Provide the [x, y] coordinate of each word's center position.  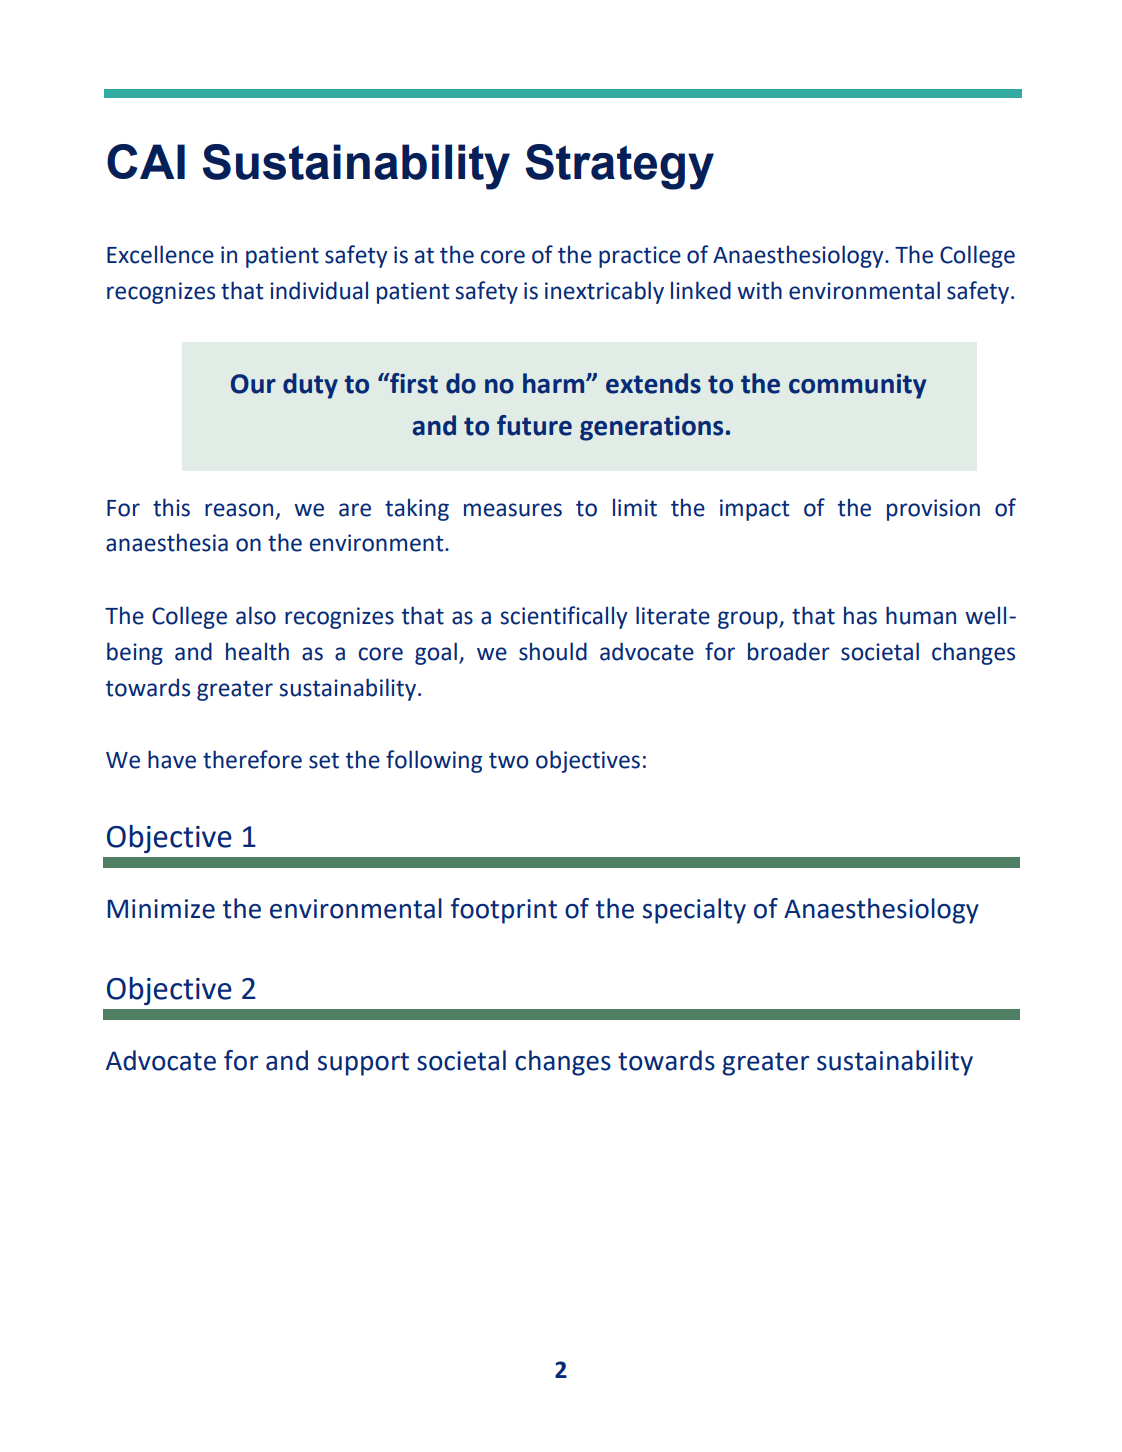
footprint [504, 911]
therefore [252, 759]
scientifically [564, 617]
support [363, 1064]
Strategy [619, 167]
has [860, 615]
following [434, 761]
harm [555, 383]
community [857, 386]
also [256, 615]
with [759, 290]
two [509, 760]
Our [253, 384]
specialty [694, 911]
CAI [146, 161]
